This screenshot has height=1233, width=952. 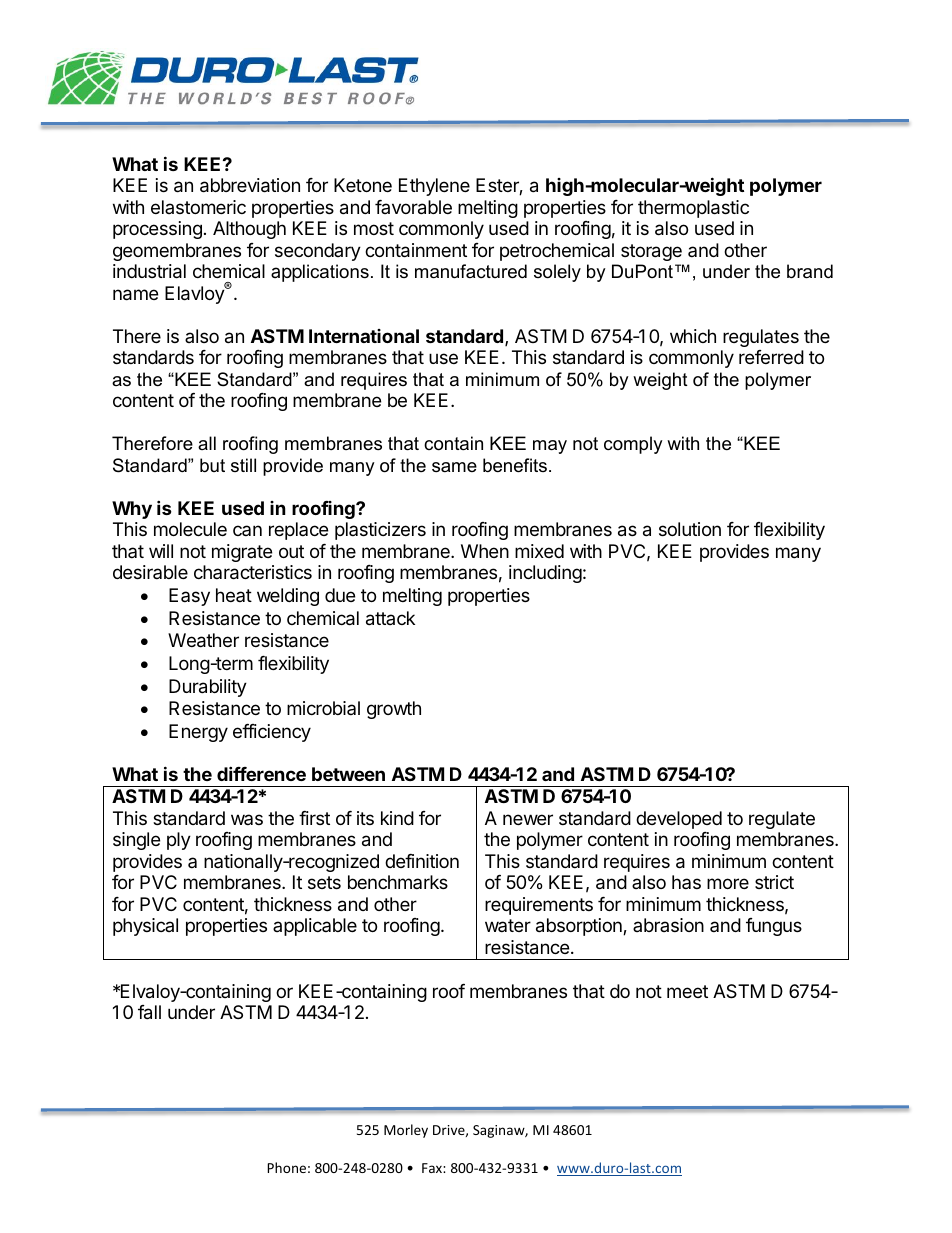 I want to click on fungus, so click(x=774, y=927).
